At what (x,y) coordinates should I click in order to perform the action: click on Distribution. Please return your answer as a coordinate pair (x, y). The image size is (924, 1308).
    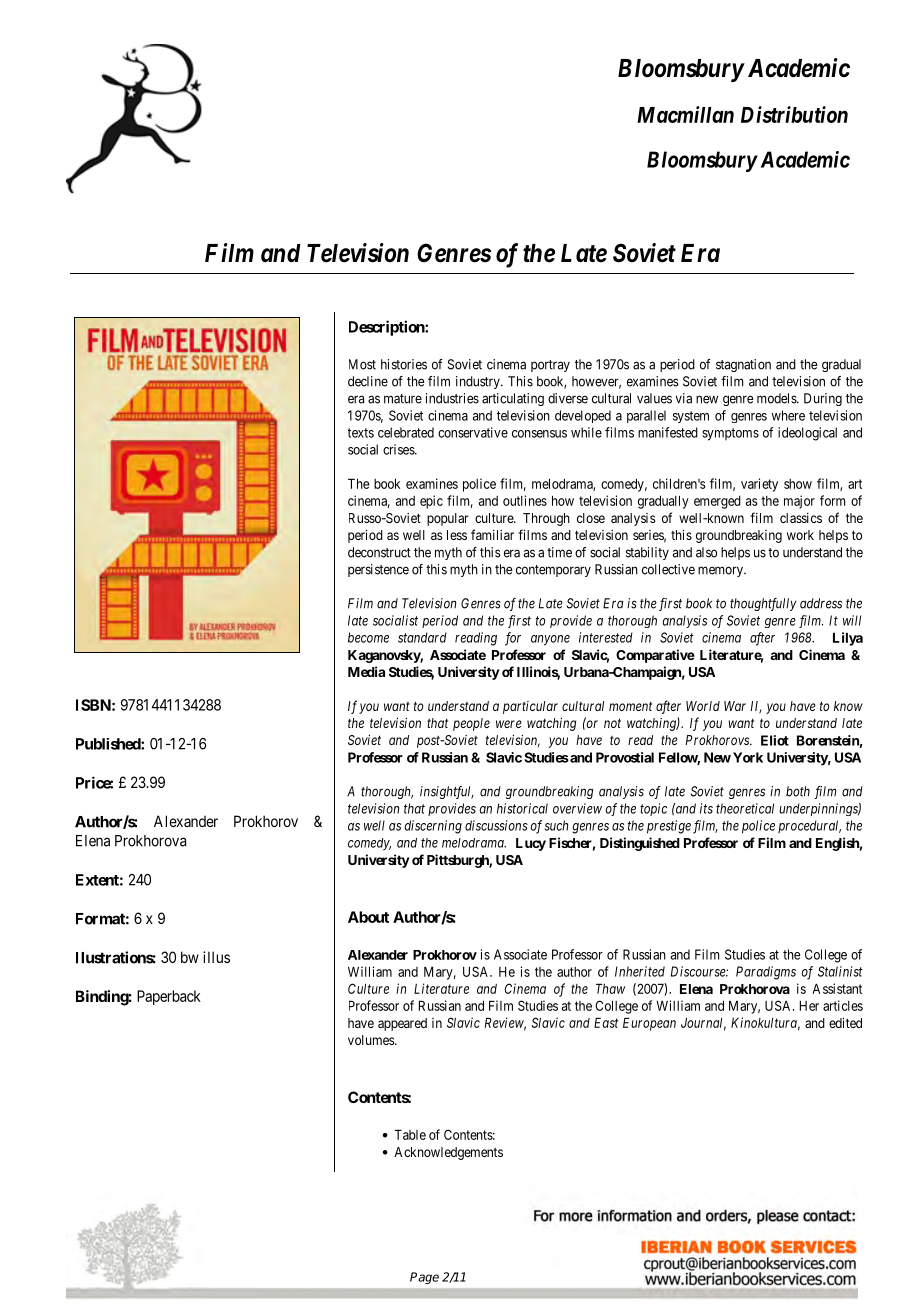
    Looking at the image, I should click on (794, 114).
